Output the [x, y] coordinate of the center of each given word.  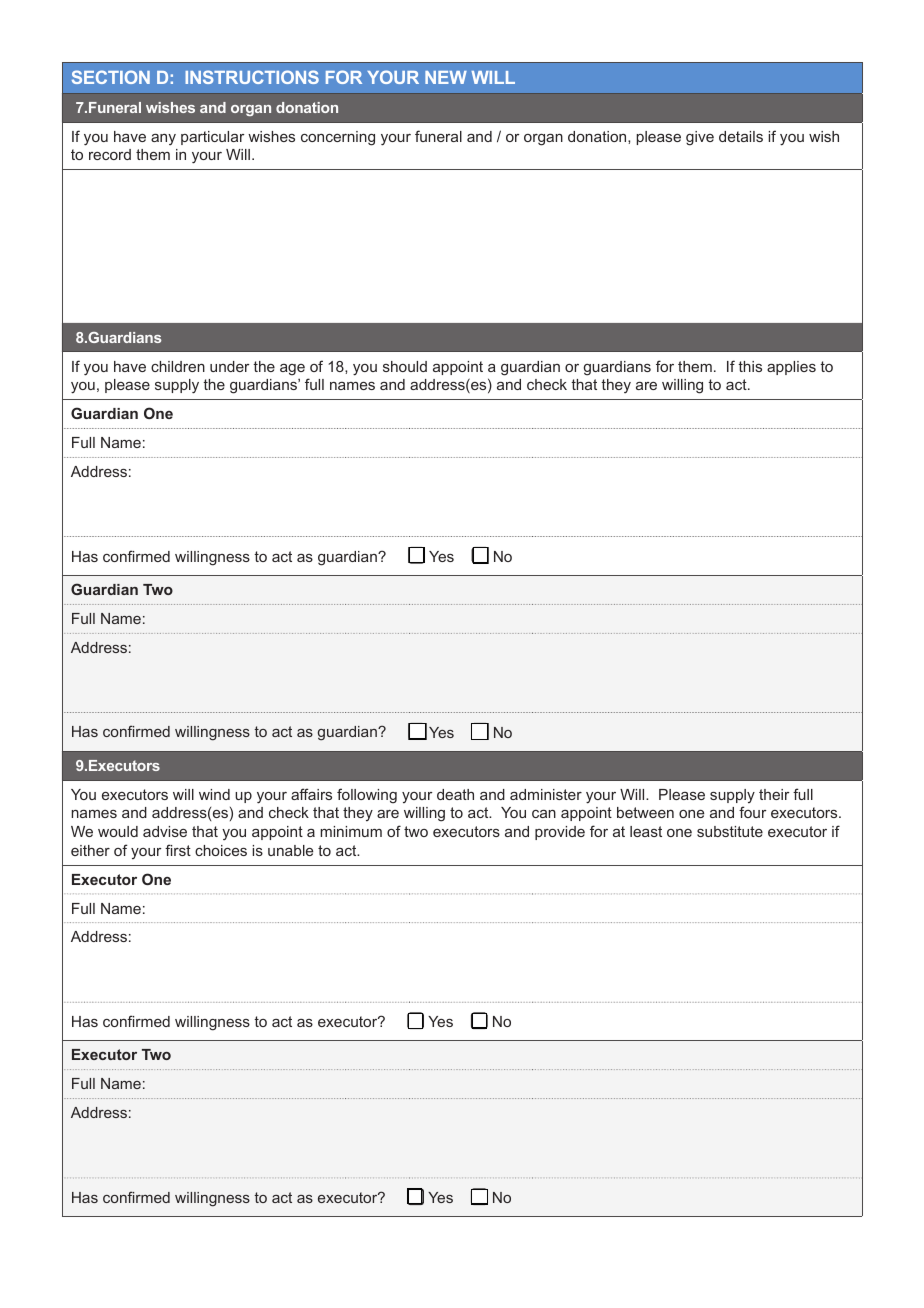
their [774, 794]
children [178, 366]
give [700, 138]
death [455, 794]
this [750, 366]
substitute [730, 831]
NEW [446, 77]
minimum [351, 831]
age [292, 370]
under [229, 366]
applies [791, 368]
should [405, 366]
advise [165, 831]
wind [214, 794]
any [163, 139]
